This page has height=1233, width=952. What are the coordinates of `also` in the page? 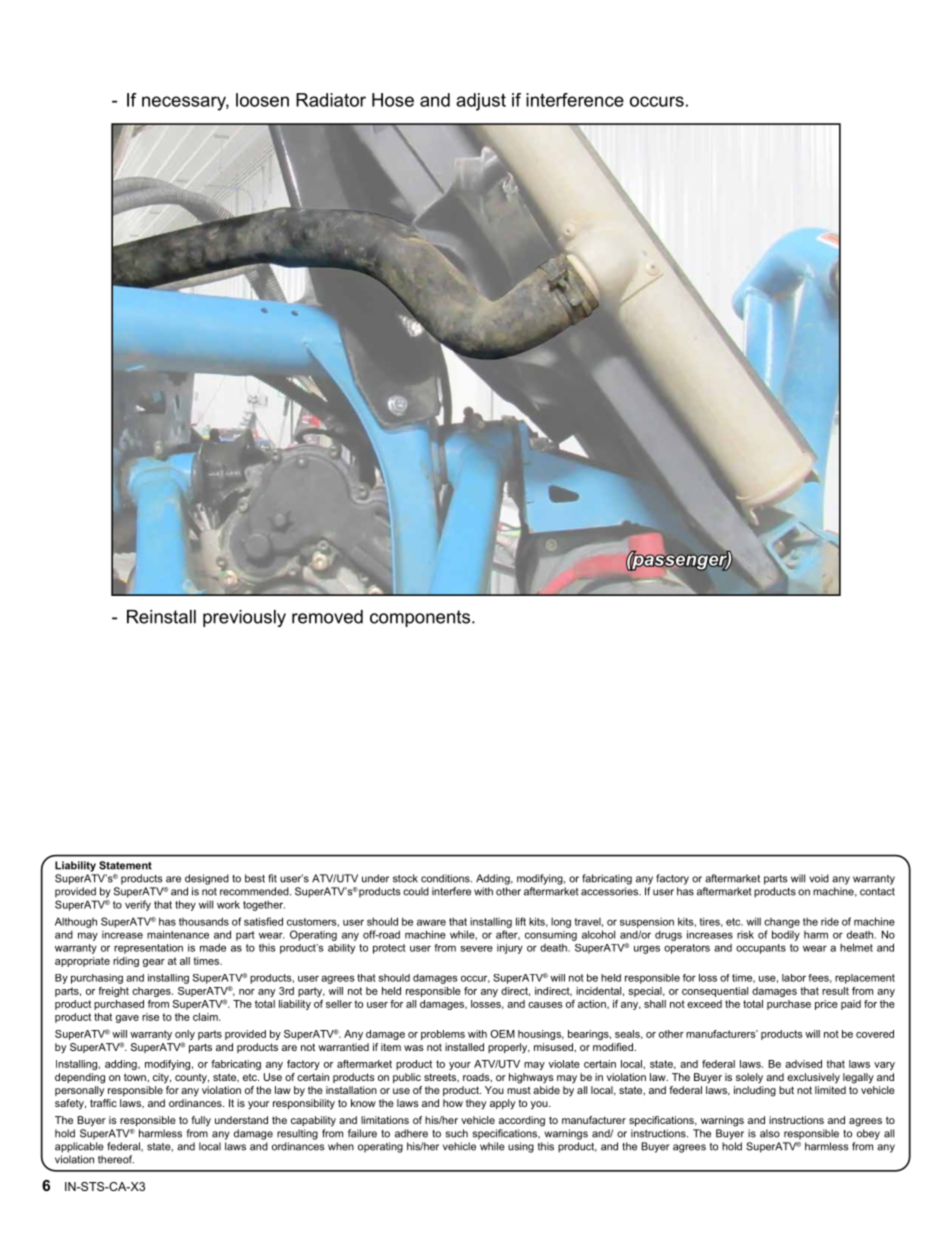 It's located at (770, 1133).
